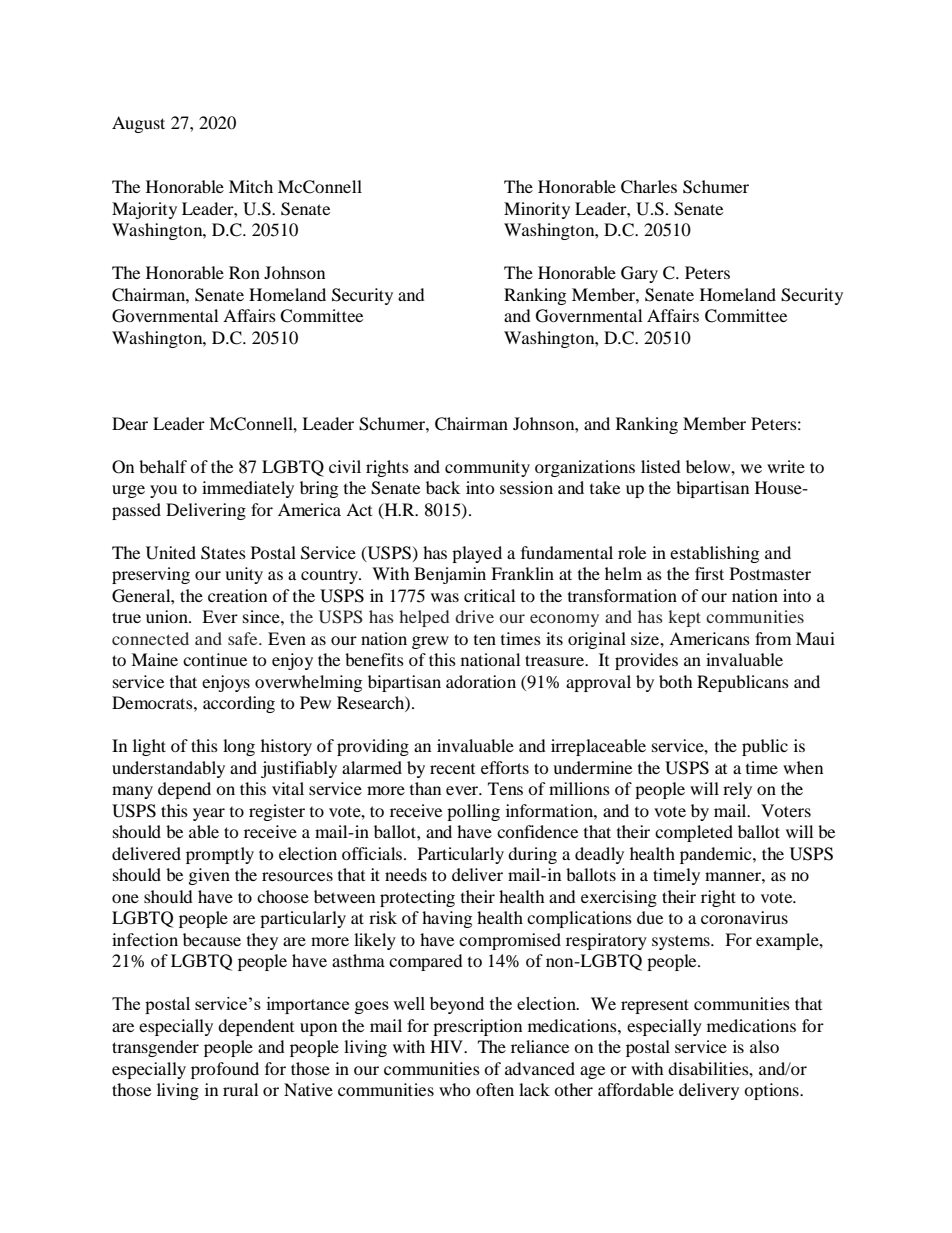 This screenshot has width=952, height=1233. What do you see at coordinates (786, 466) in the screenshot?
I see `write` at bounding box center [786, 466].
